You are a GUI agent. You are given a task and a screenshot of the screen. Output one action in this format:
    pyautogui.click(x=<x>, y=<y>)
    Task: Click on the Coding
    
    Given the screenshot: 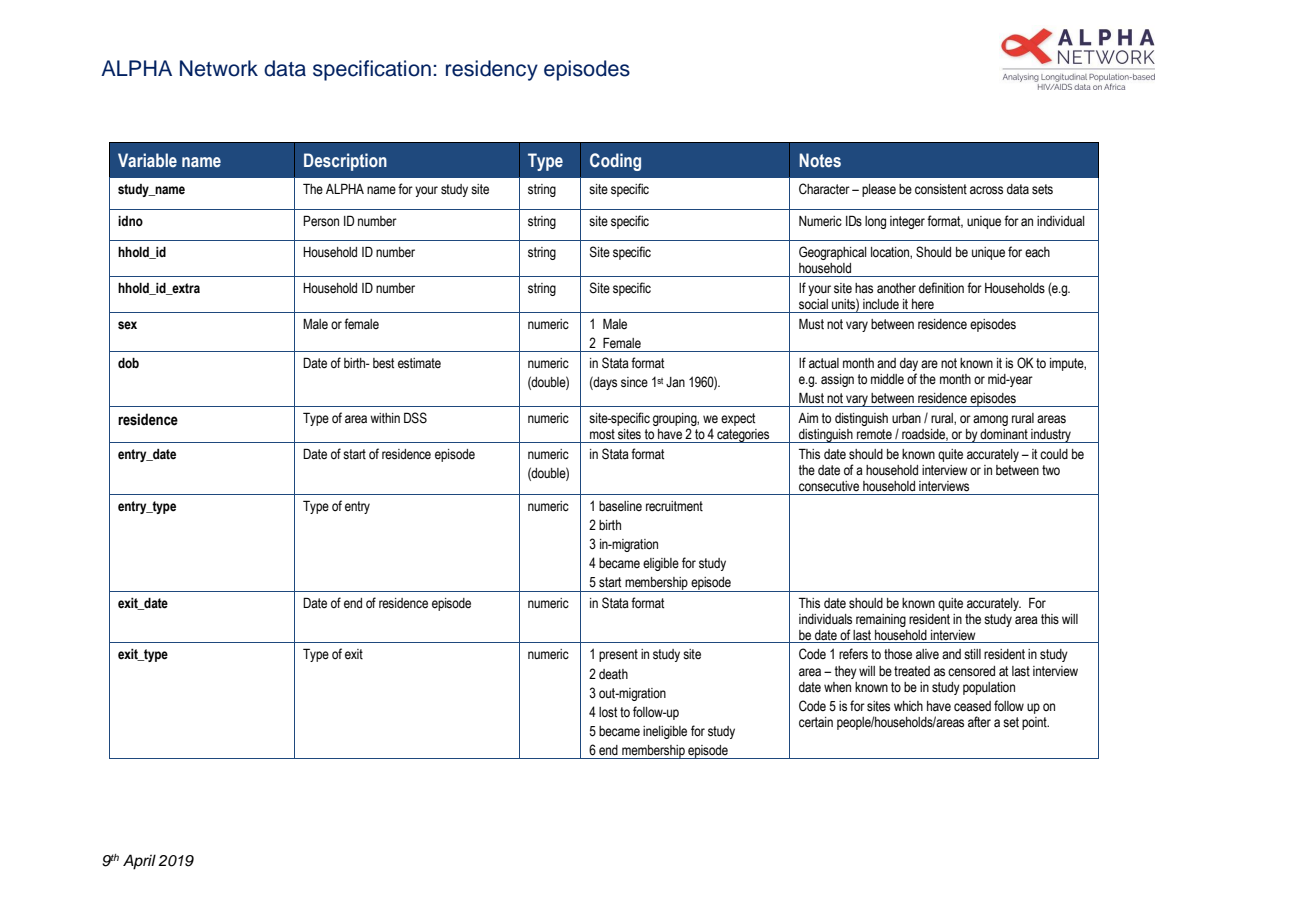 What is the action you would take?
    pyautogui.click(x=615, y=162)
